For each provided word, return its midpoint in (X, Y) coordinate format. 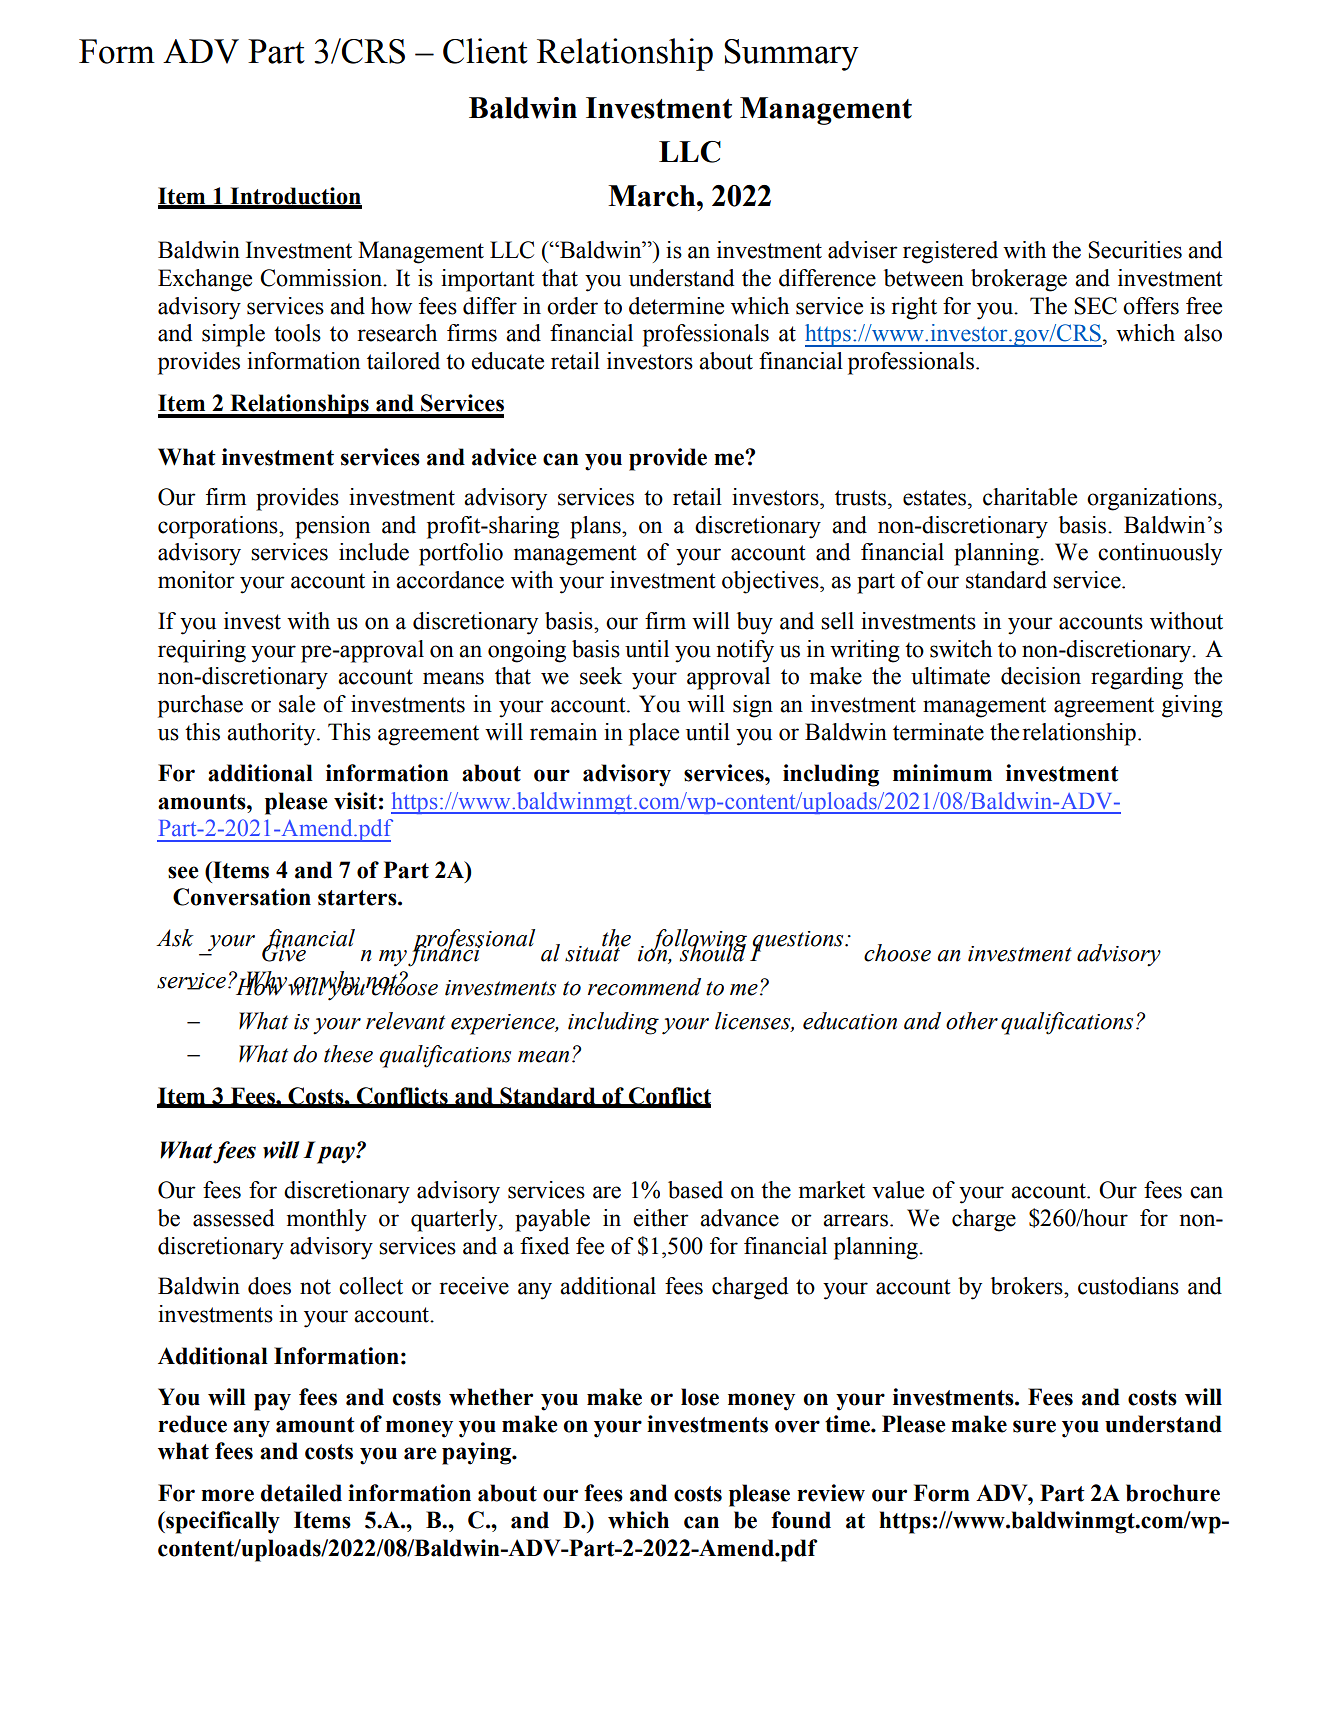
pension (332, 527)
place (654, 734)
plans (596, 527)
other (972, 1021)
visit (355, 801)
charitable (1030, 497)
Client (485, 51)
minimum (942, 773)
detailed (301, 1493)
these (348, 1054)
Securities (1135, 250)
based (695, 1190)
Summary (791, 55)
